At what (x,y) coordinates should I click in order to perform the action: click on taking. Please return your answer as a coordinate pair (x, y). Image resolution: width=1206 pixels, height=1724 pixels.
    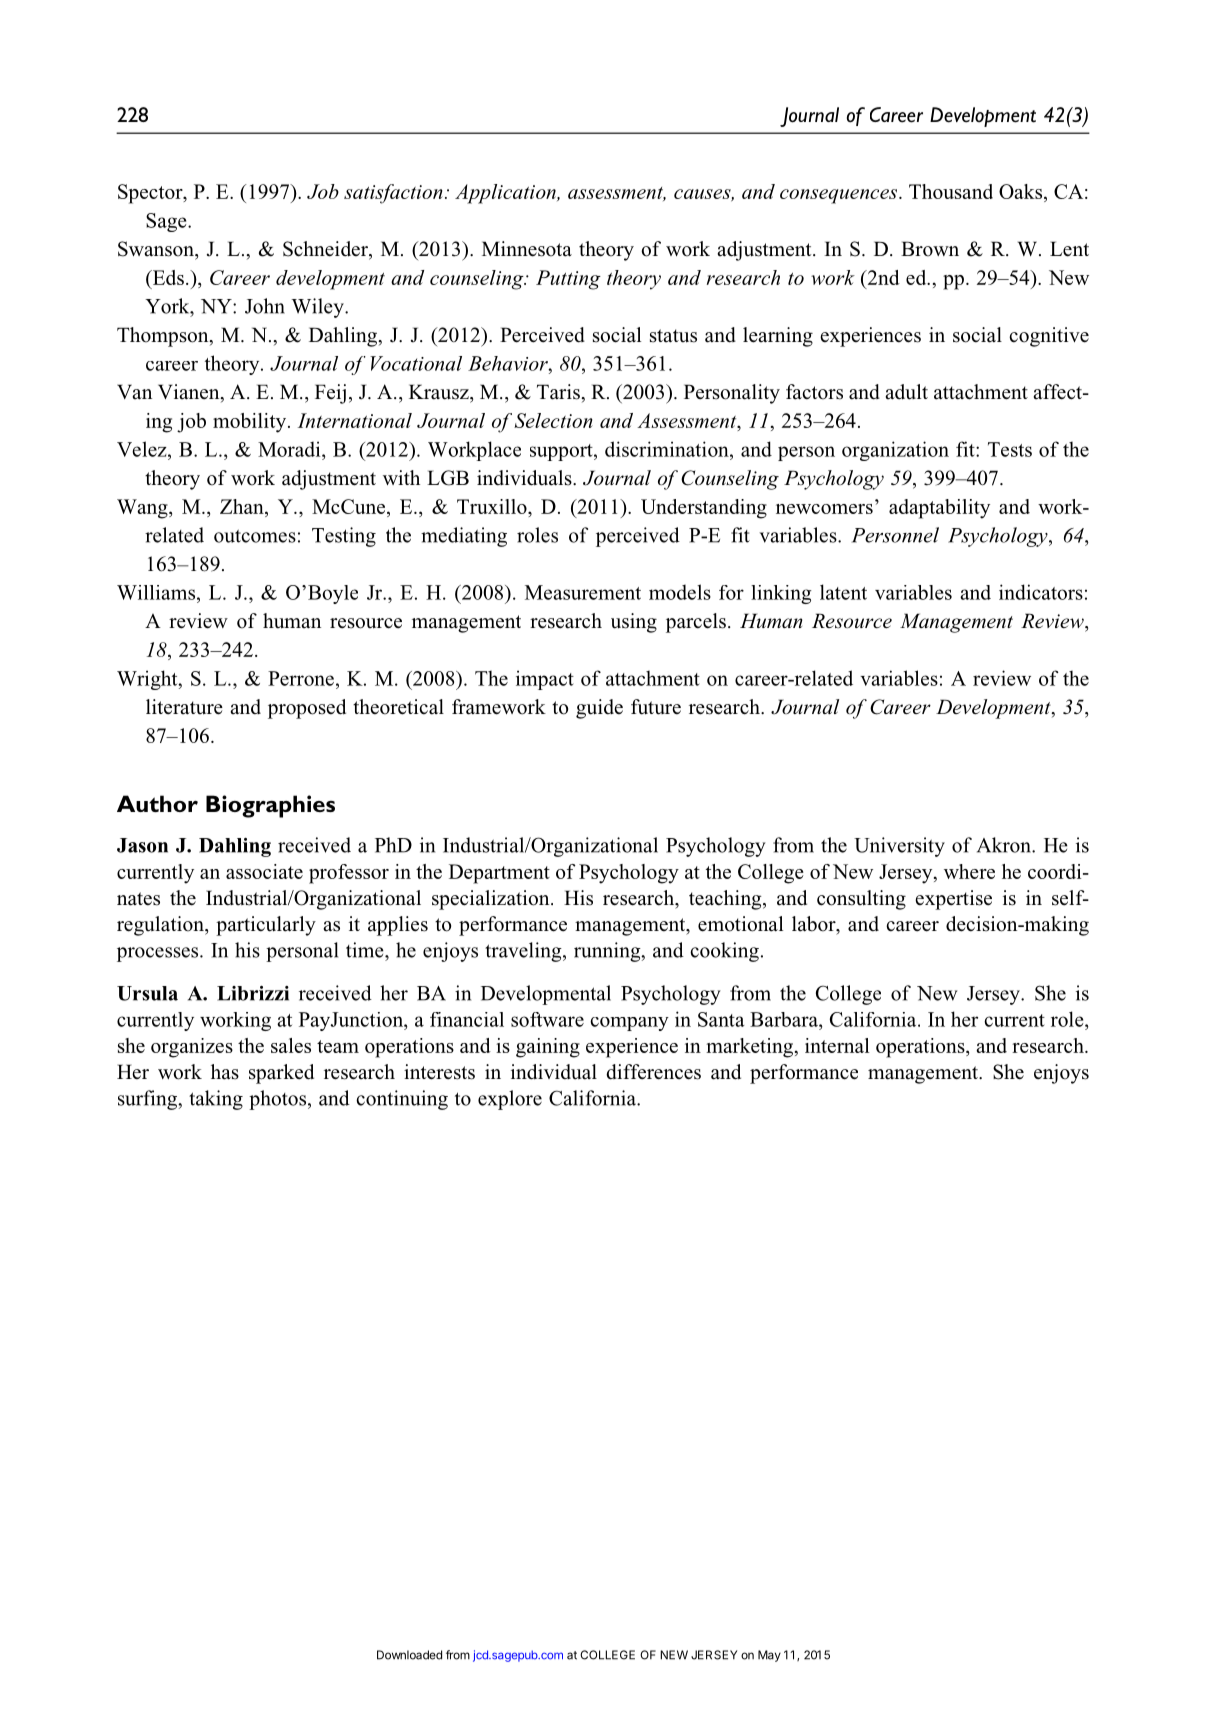
    Looking at the image, I should click on (216, 1100).
